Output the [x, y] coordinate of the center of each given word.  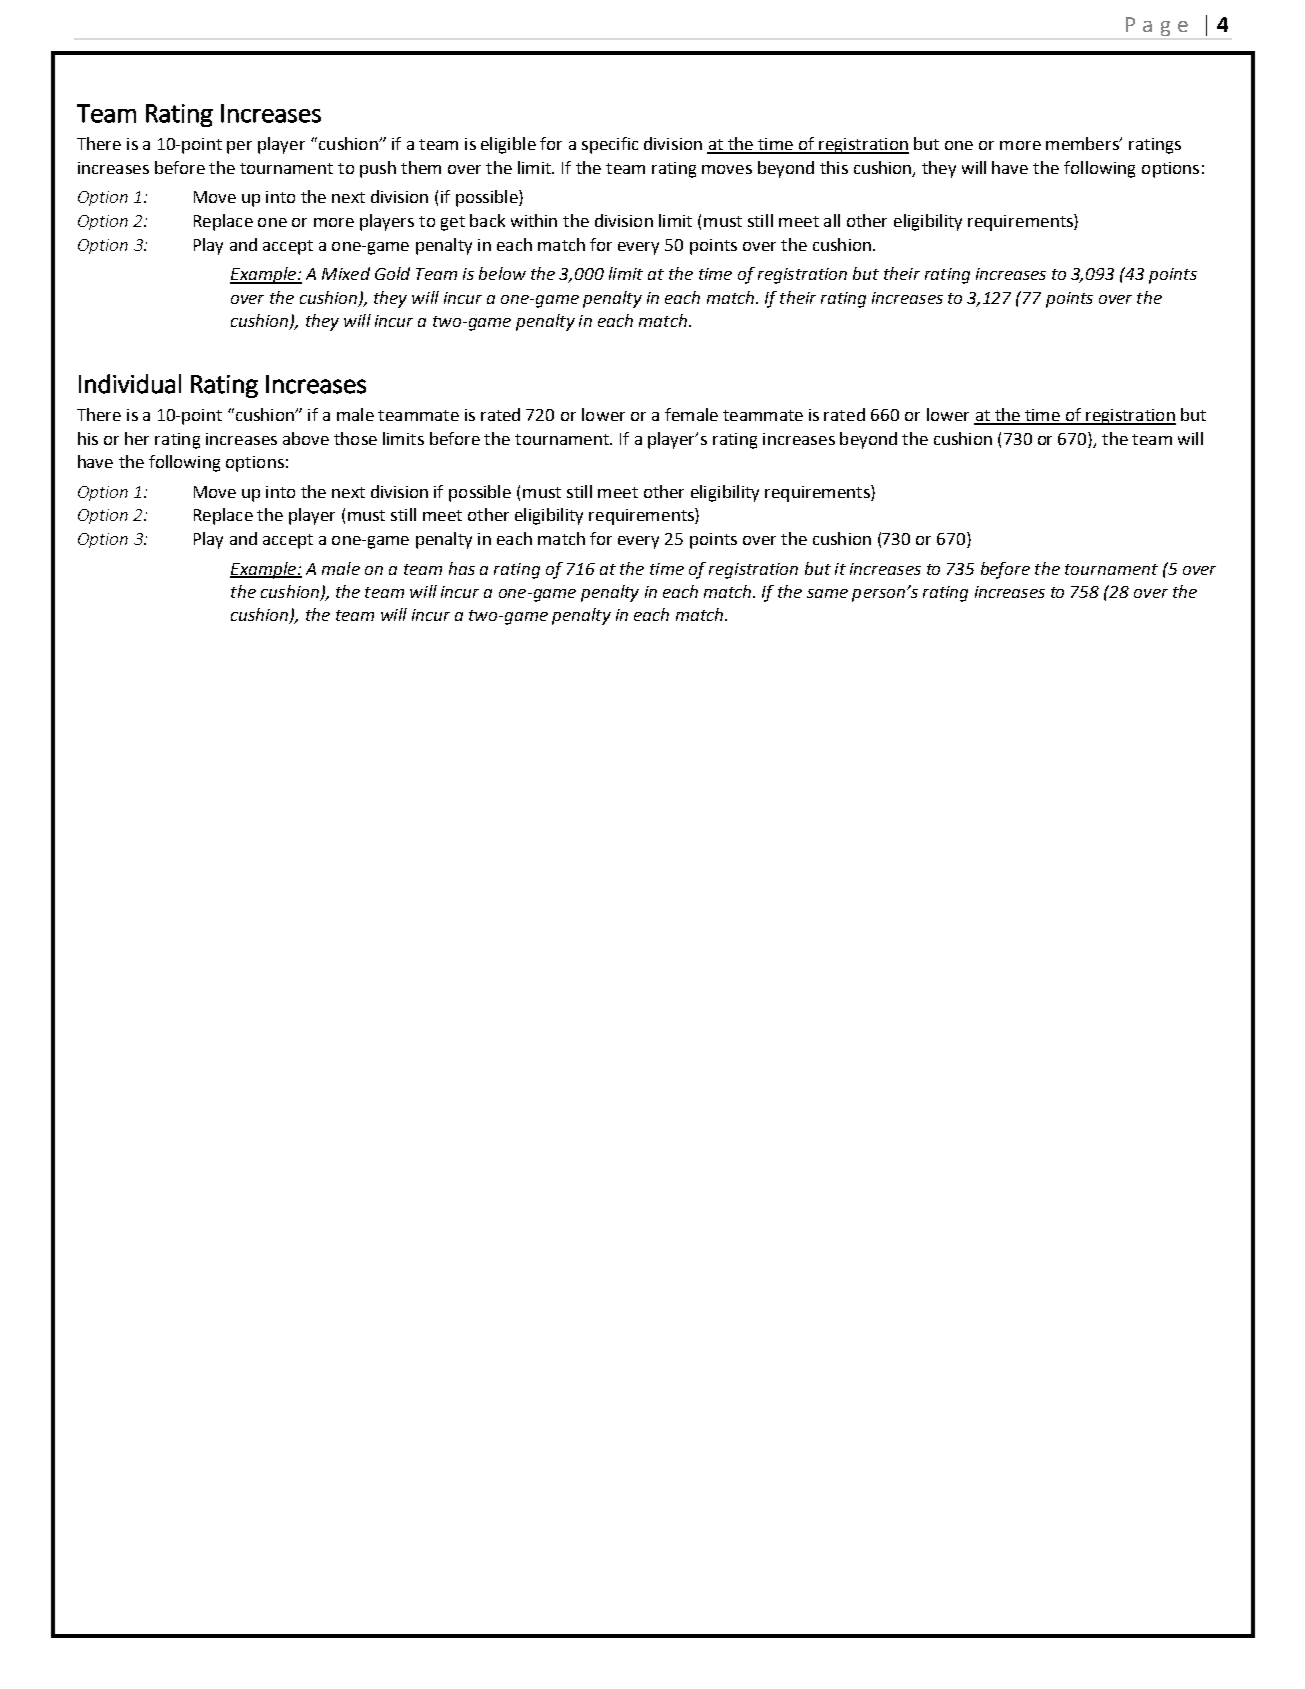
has [462, 568]
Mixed [346, 273]
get [453, 223]
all [832, 220]
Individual [130, 384]
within [534, 220]
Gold [392, 273]
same [827, 593]
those [355, 438]
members [1083, 143]
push [378, 169]
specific [610, 145]
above [306, 438]
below [502, 273]
